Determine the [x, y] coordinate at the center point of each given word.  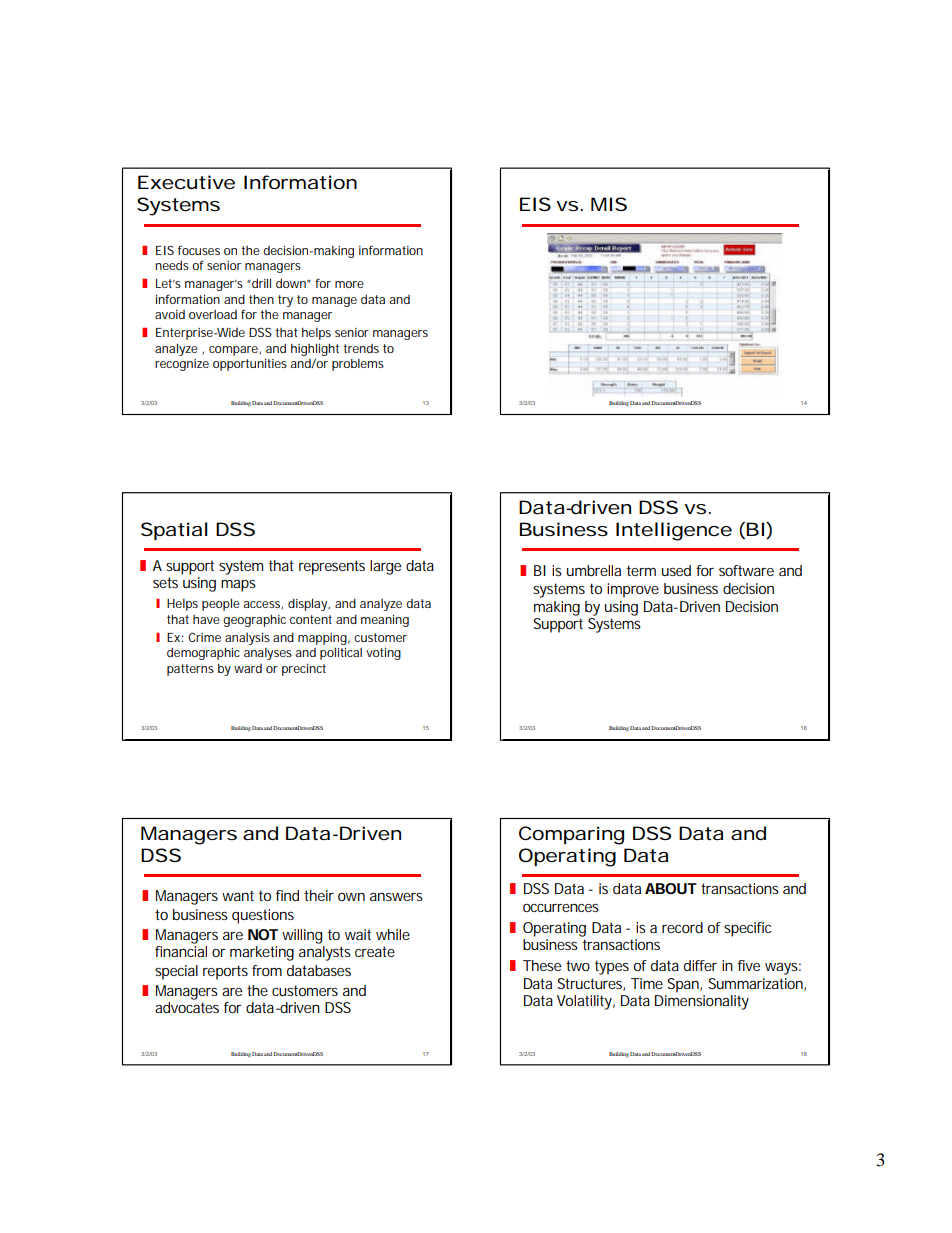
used [676, 570]
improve [633, 590]
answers [396, 896]
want [238, 895]
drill [260, 283]
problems [358, 364]
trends [361, 348]
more [349, 284]
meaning [385, 621]
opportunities [250, 365]
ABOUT [671, 888]
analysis [247, 640]
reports [225, 972]
